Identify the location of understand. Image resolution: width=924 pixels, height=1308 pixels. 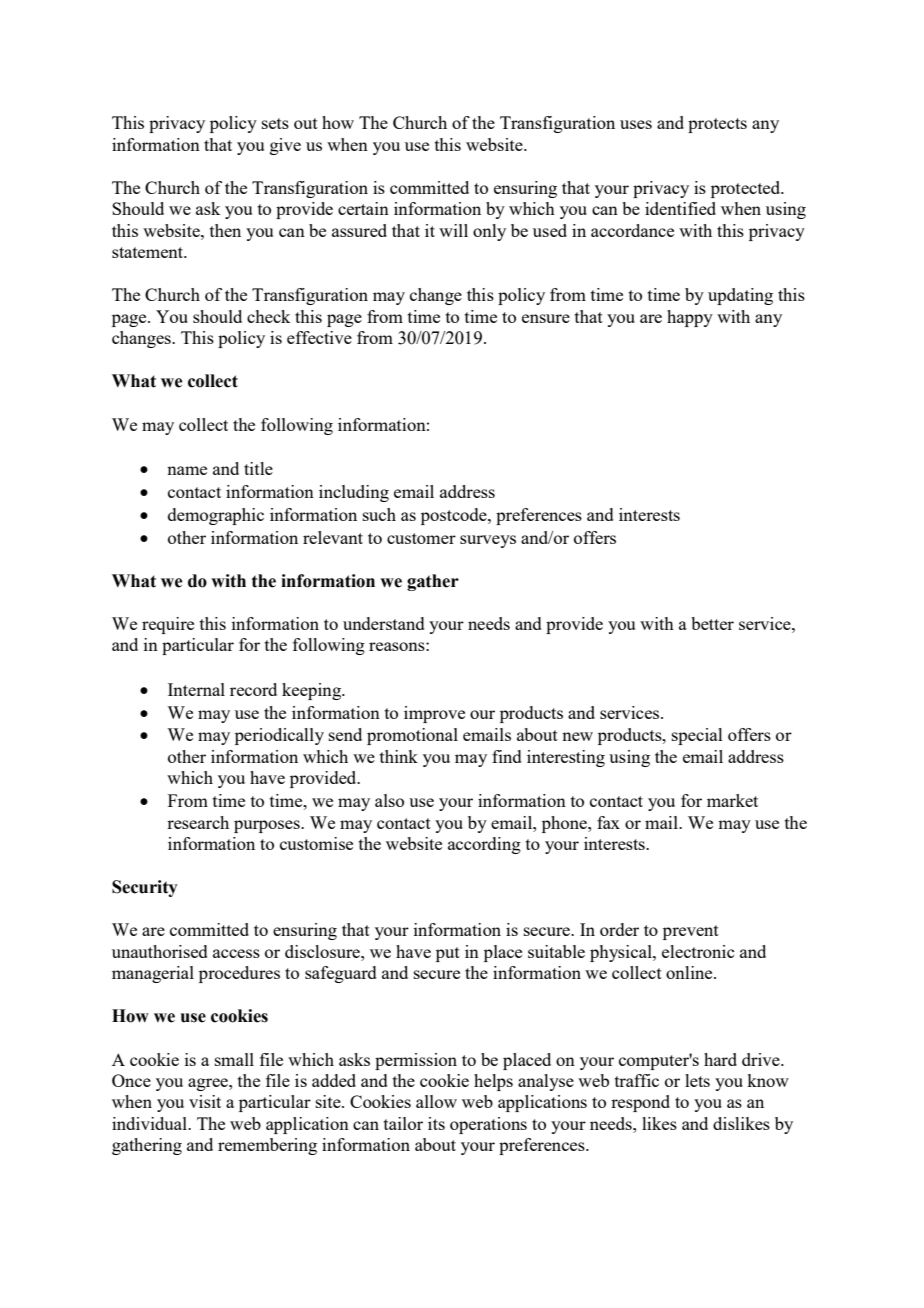
(384, 623).
